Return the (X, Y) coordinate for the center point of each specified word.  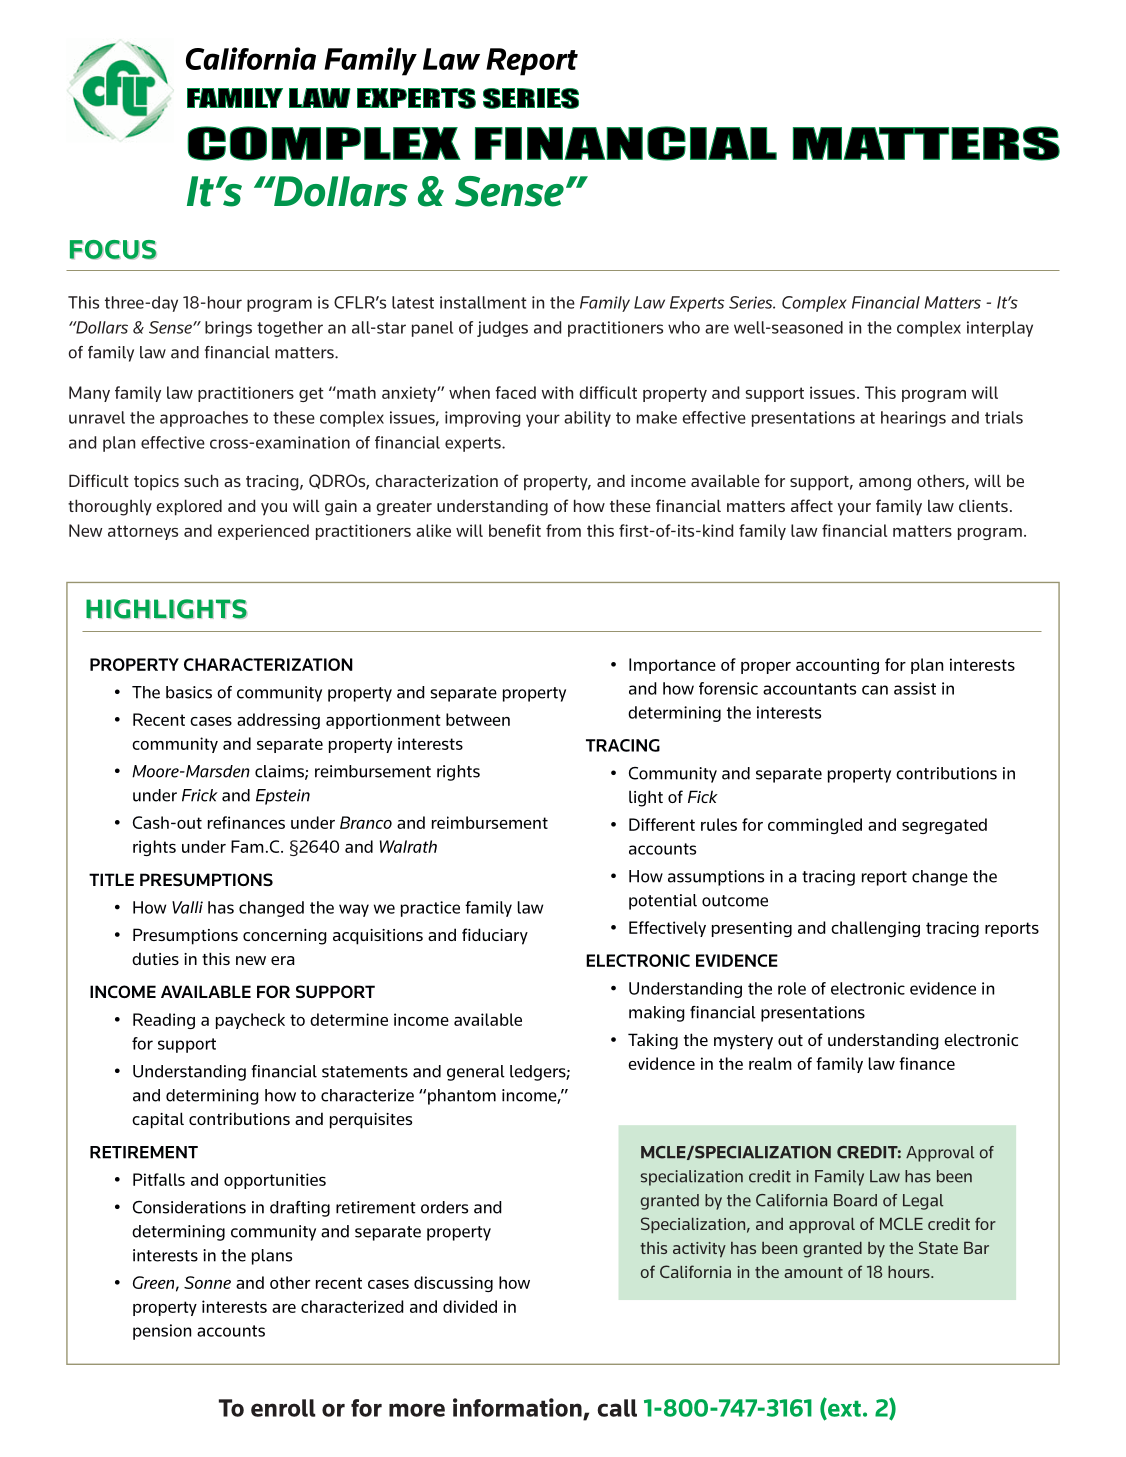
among (885, 484)
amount (813, 1272)
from (563, 530)
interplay (1000, 329)
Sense (171, 327)
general (476, 1073)
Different (662, 824)
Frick (200, 795)
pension (162, 1332)
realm (770, 1063)
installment (483, 302)
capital (158, 1120)
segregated (944, 826)
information (518, 1408)
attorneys (143, 532)
